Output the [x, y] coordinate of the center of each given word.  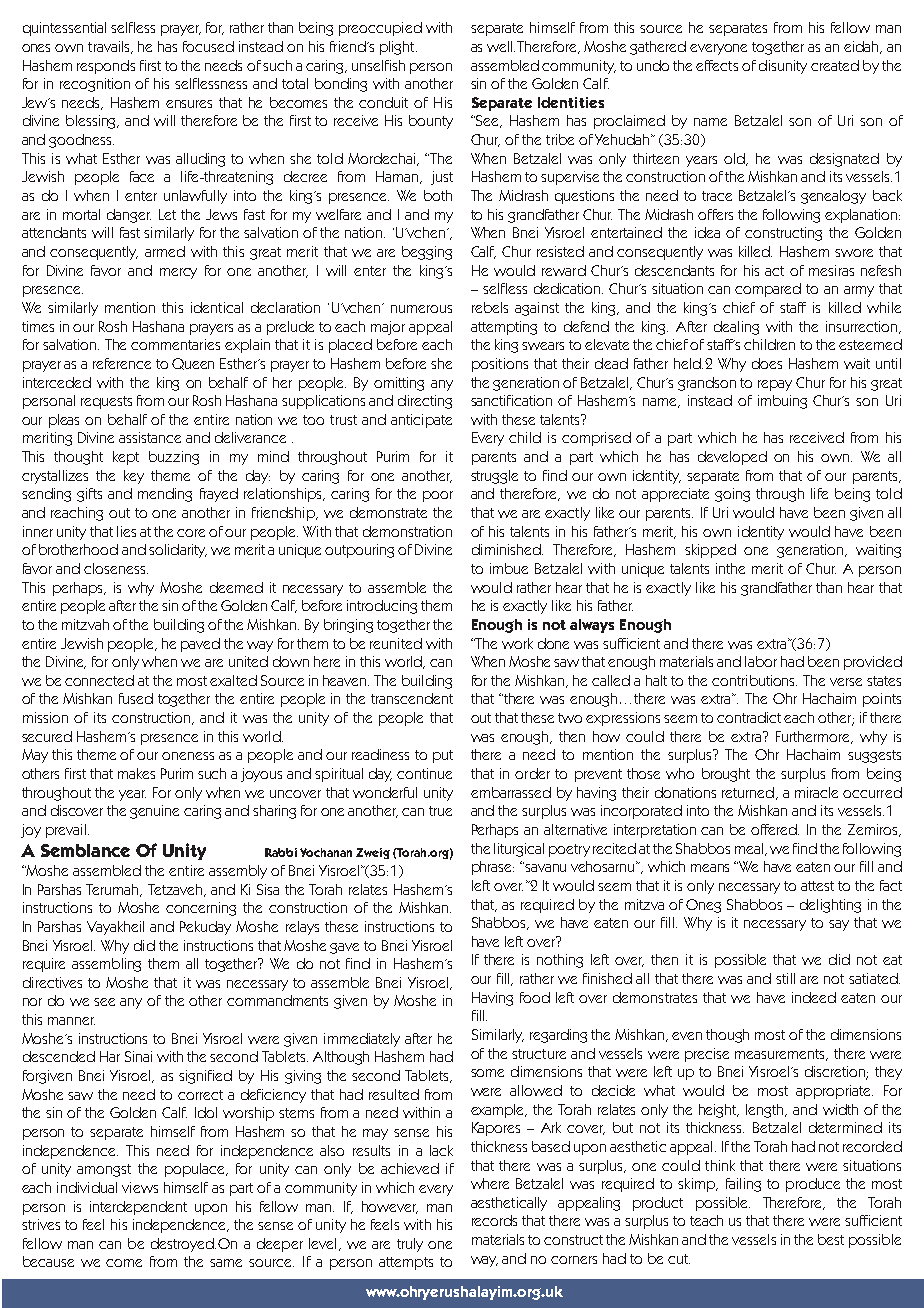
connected [99, 680]
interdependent [138, 1208]
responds [106, 67]
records [494, 1220]
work [517, 643]
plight [398, 48]
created [835, 65]
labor [761, 661]
